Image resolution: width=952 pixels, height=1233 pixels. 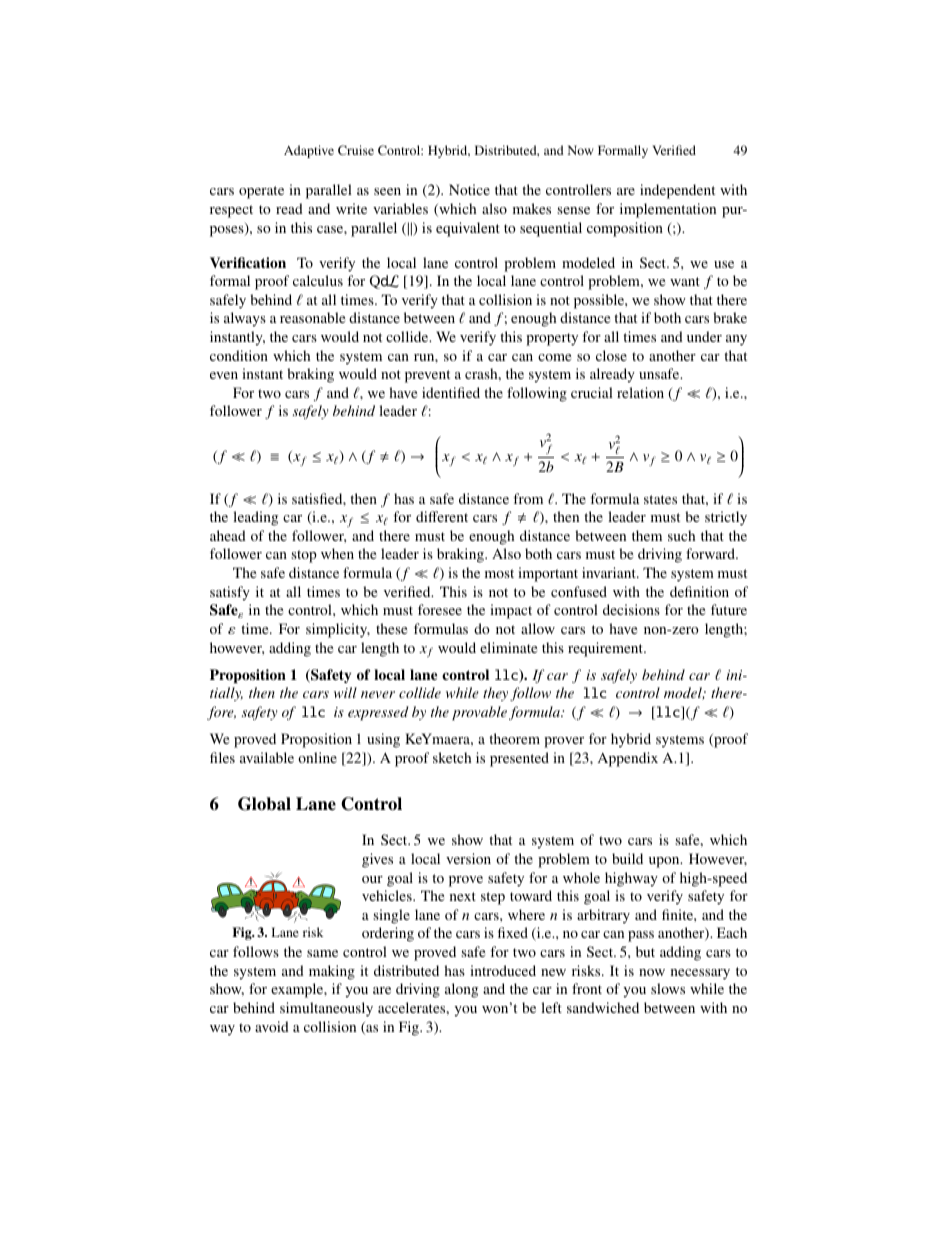 What do you see at coordinates (461, 990) in the screenshot?
I see `along` at bounding box center [461, 990].
